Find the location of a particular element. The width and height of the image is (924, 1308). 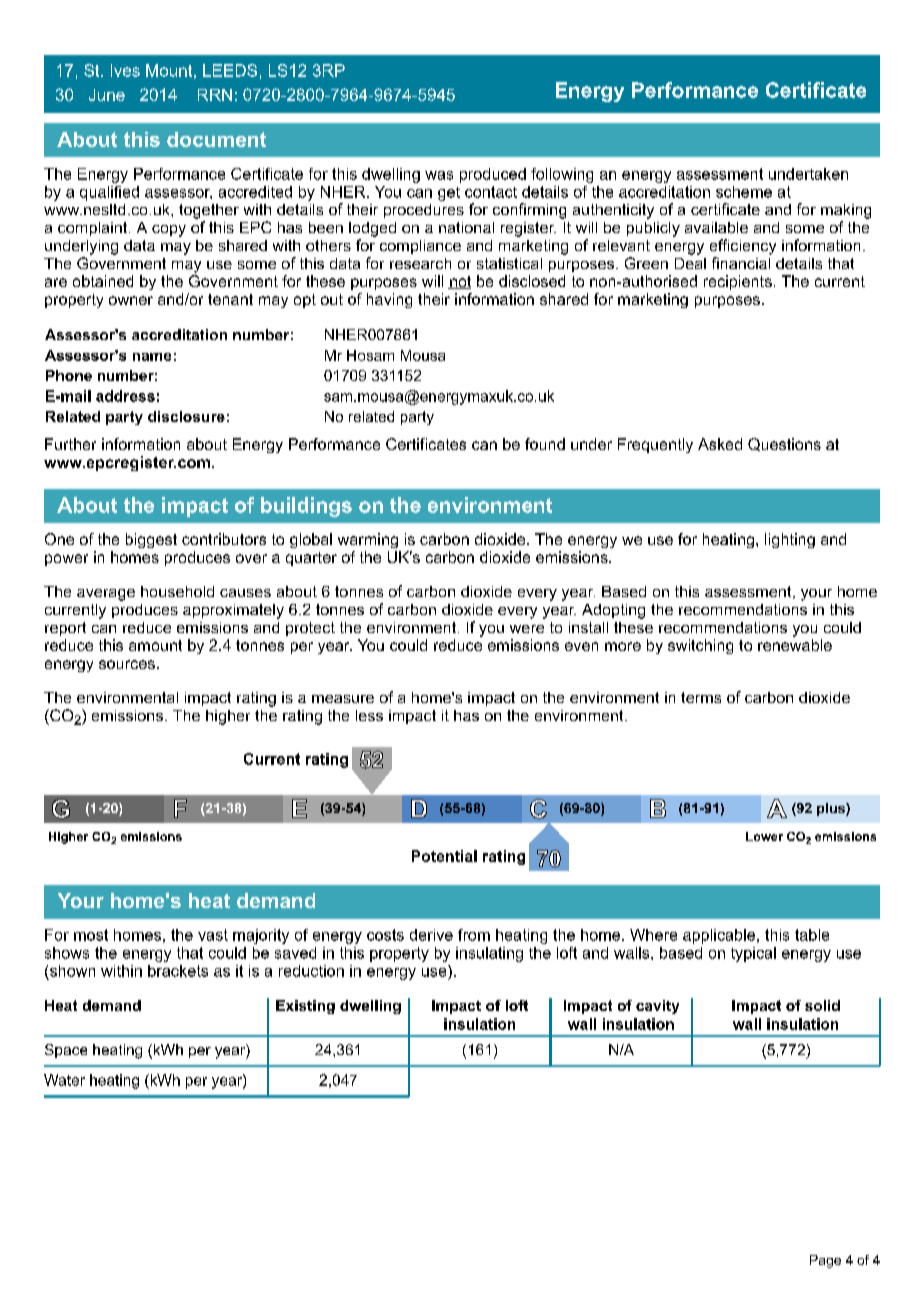

biggest is located at coordinates (151, 540).
